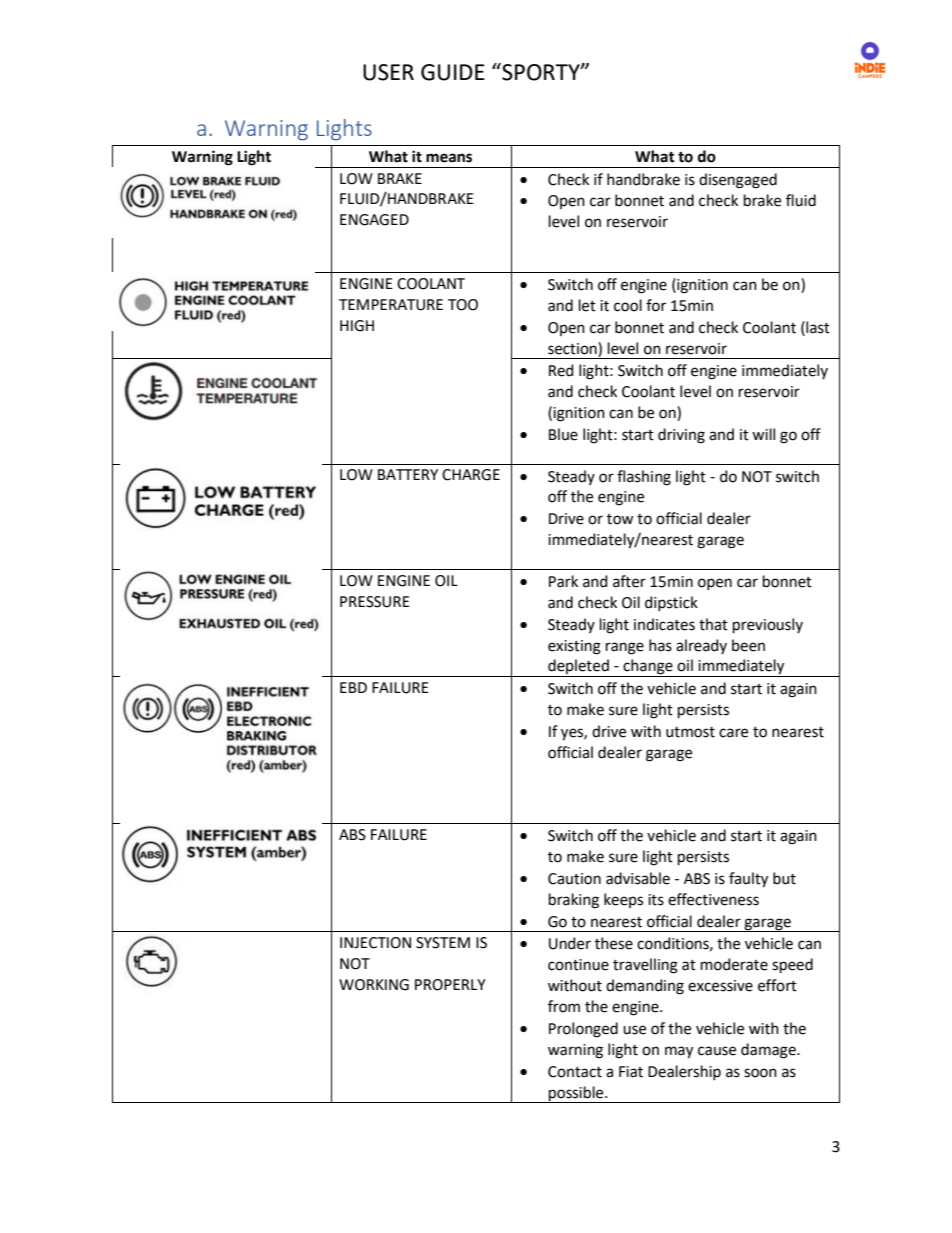  Describe the element at coordinates (408, 474) in the document. I see `BATTERY` at that location.
